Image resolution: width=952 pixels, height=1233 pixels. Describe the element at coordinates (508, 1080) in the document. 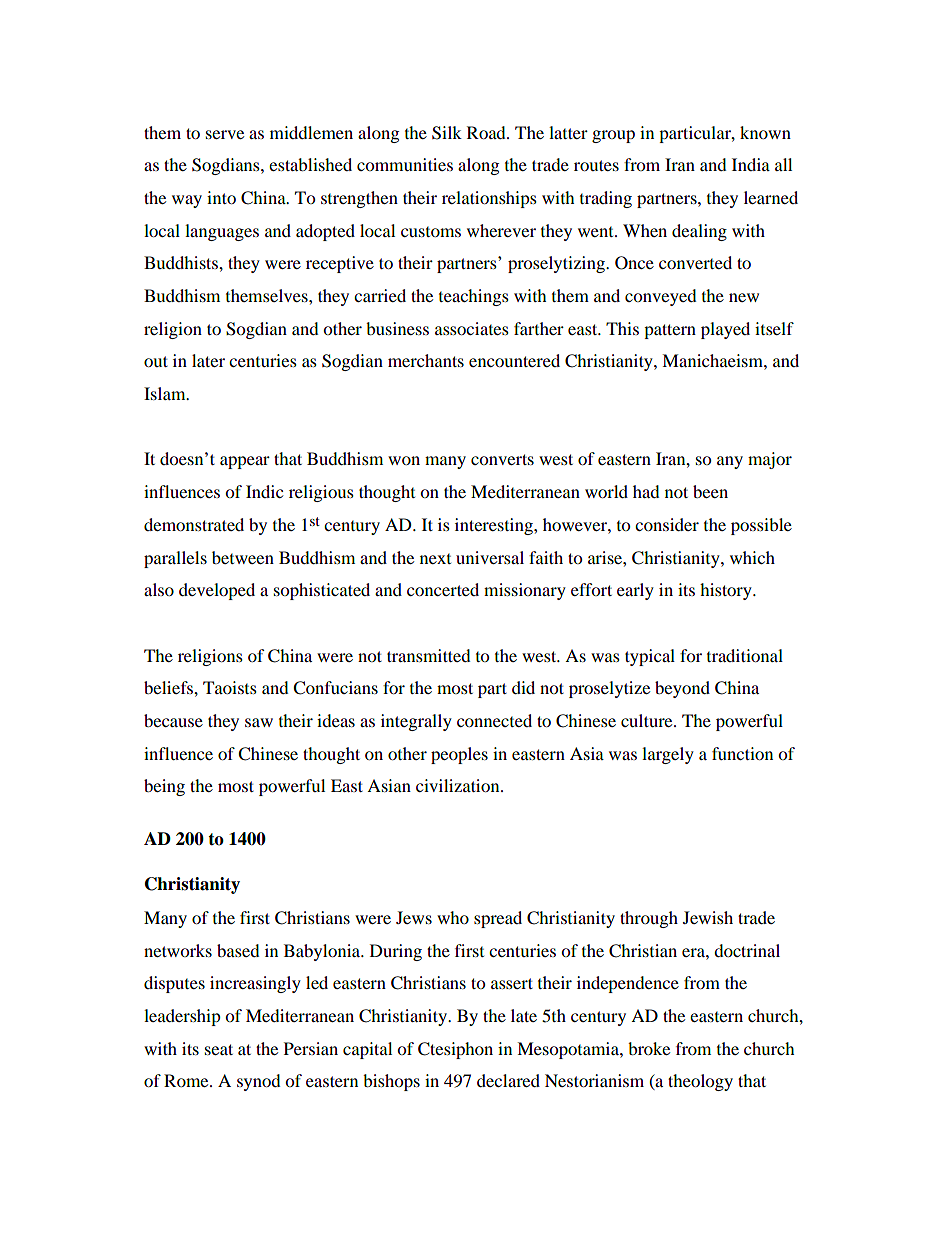

I see `declared` at that location.
